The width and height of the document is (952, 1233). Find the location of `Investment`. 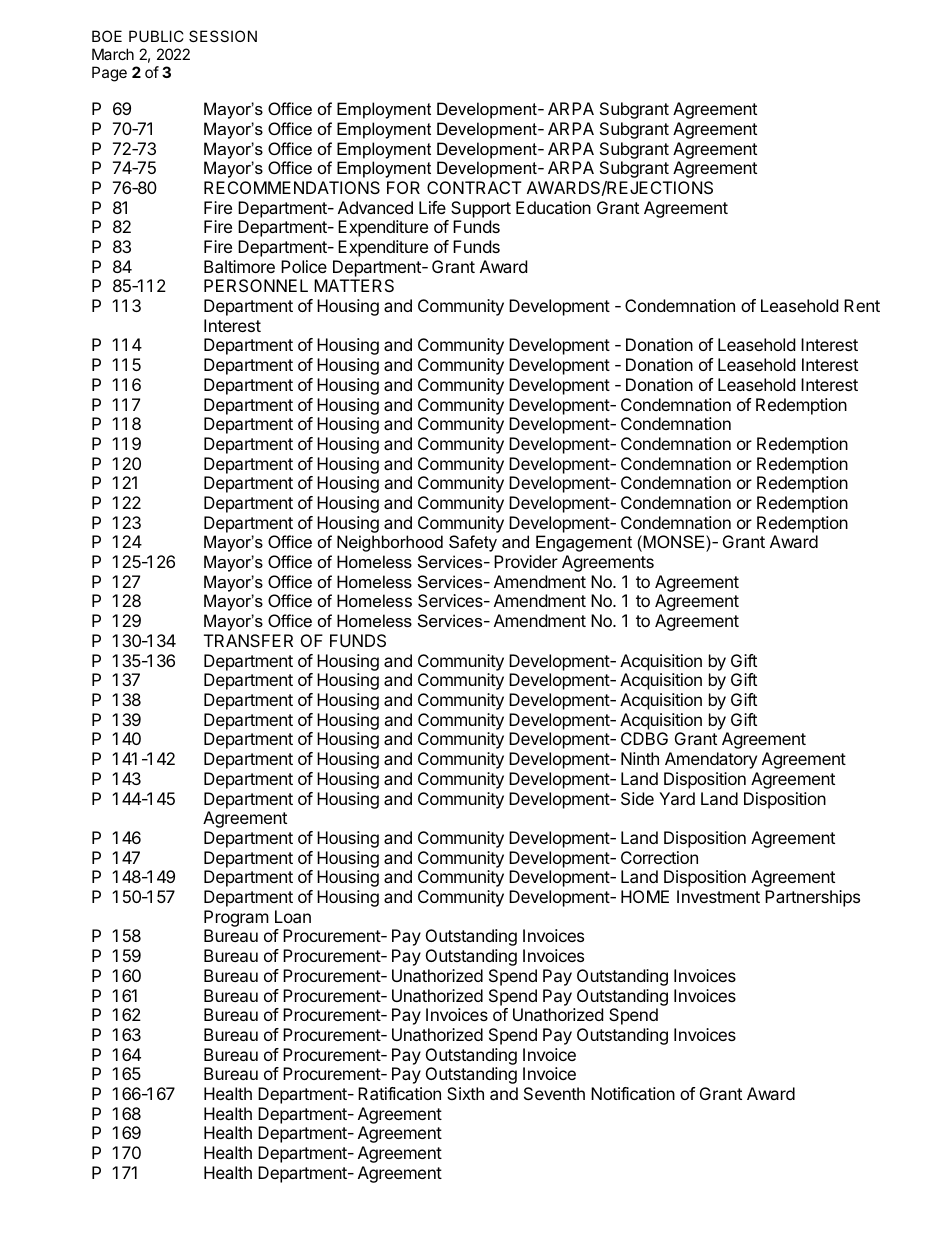

Investment is located at coordinates (718, 896).
